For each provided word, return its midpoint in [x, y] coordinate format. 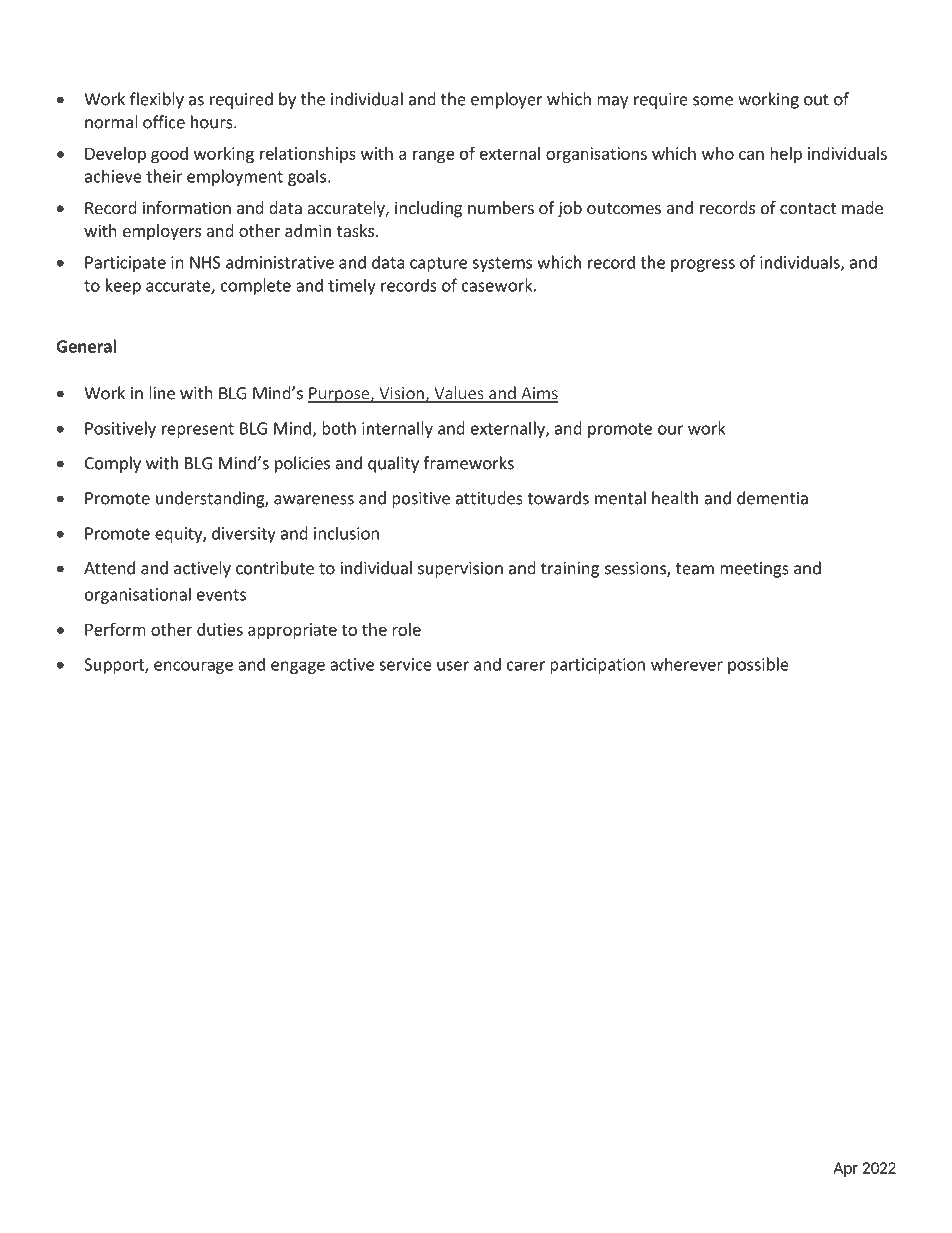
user [453, 666]
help [786, 155]
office [164, 122]
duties [220, 629]
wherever [687, 664]
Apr [845, 1169]
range [434, 156]
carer [526, 666]
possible [758, 665]
